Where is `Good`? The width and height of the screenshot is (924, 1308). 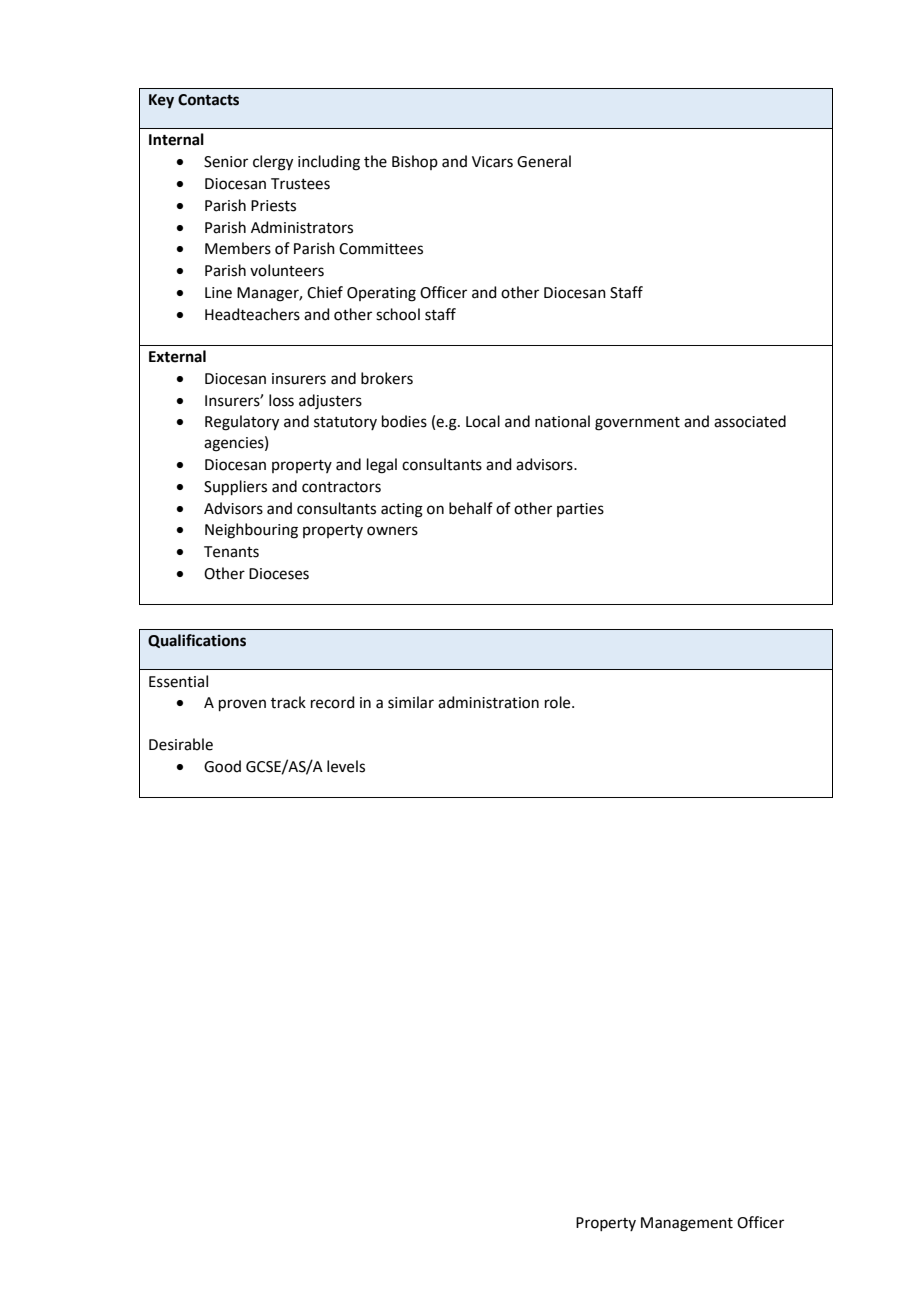 Good is located at coordinates (222, 766).
